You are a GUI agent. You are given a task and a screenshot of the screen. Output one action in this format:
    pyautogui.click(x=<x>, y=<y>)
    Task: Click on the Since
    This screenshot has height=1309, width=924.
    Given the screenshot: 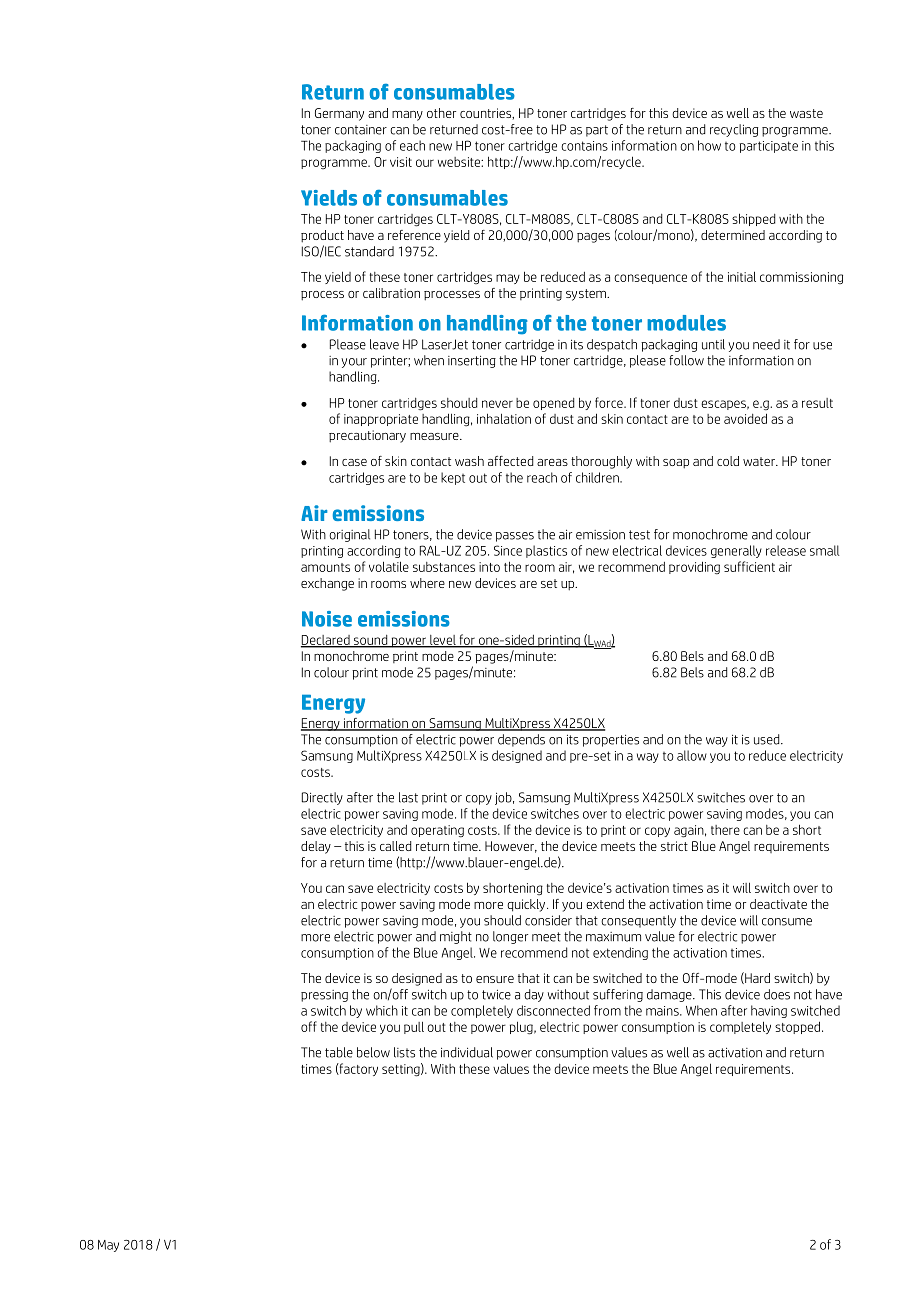 What is the action you would take?
    pyautogui.click(x=508, y=550)
